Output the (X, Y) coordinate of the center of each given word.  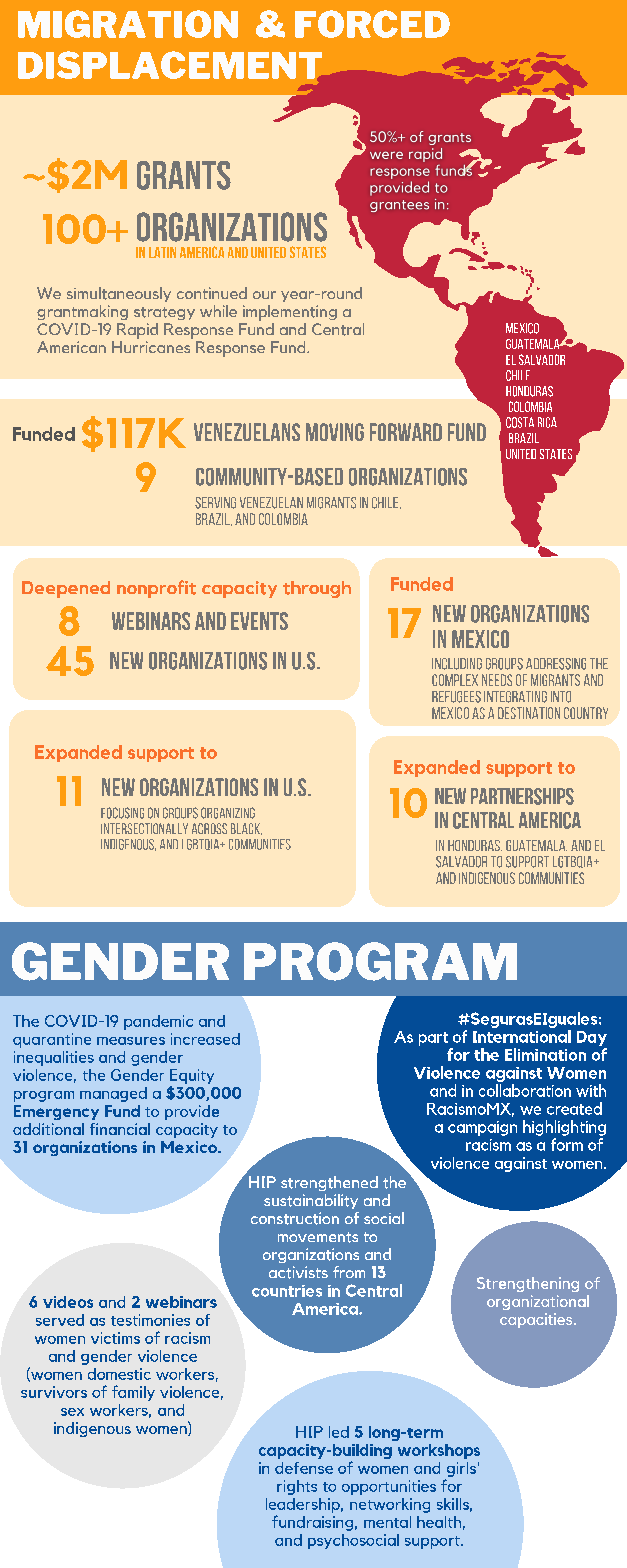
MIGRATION (128, 24)
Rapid (137, 331)
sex (72, 1412)
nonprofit (156, 589)
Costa (520, 422)
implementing (290, 313)
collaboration (525, 1090)
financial (120, 1129)
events (259, 621)
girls (461, 1469)
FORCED (372, 24)
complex (455, 680)
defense (304, 1468)
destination (529, 713)
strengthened (329, 1183)
